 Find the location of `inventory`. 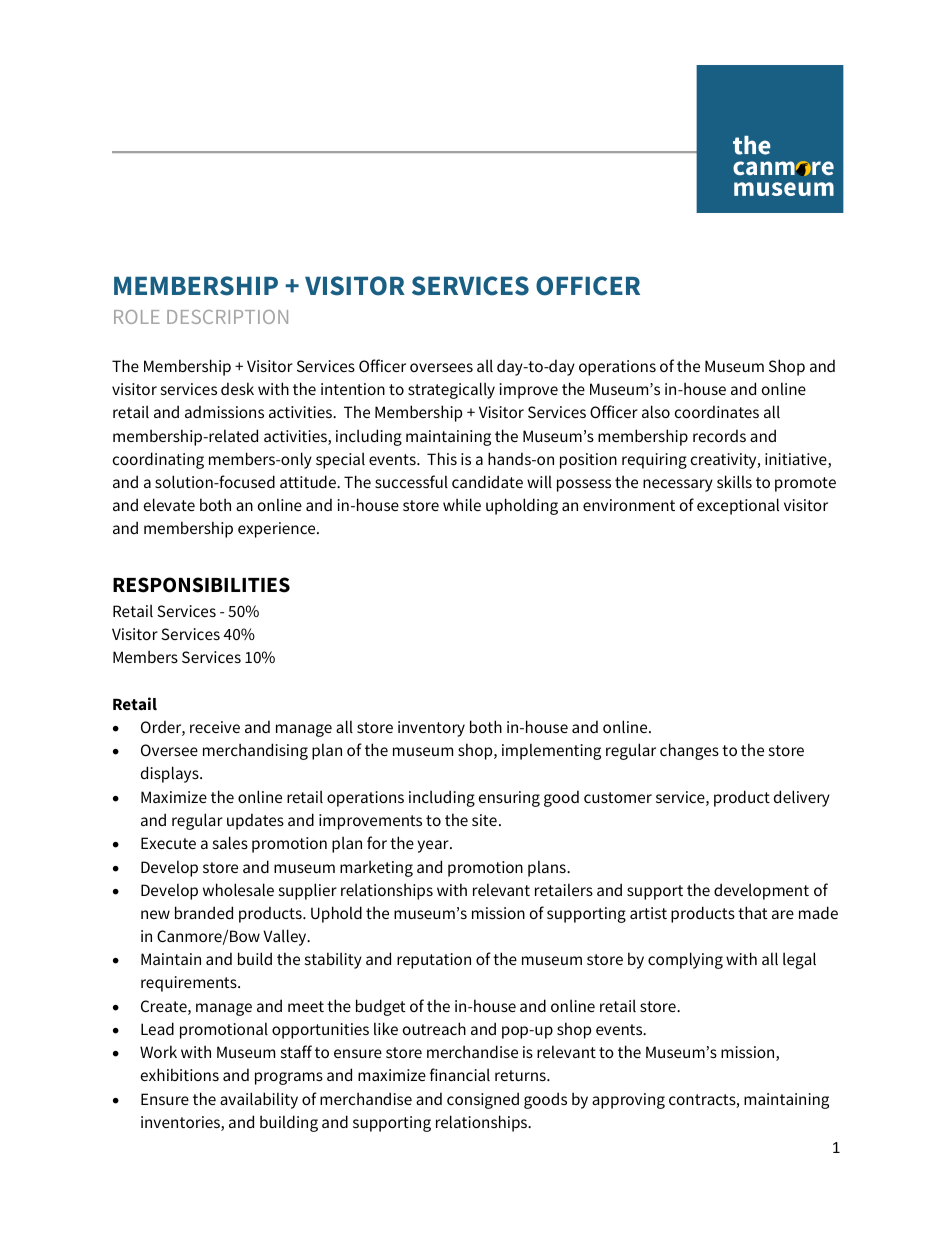

inventory is located at coordinates (431, 729).
